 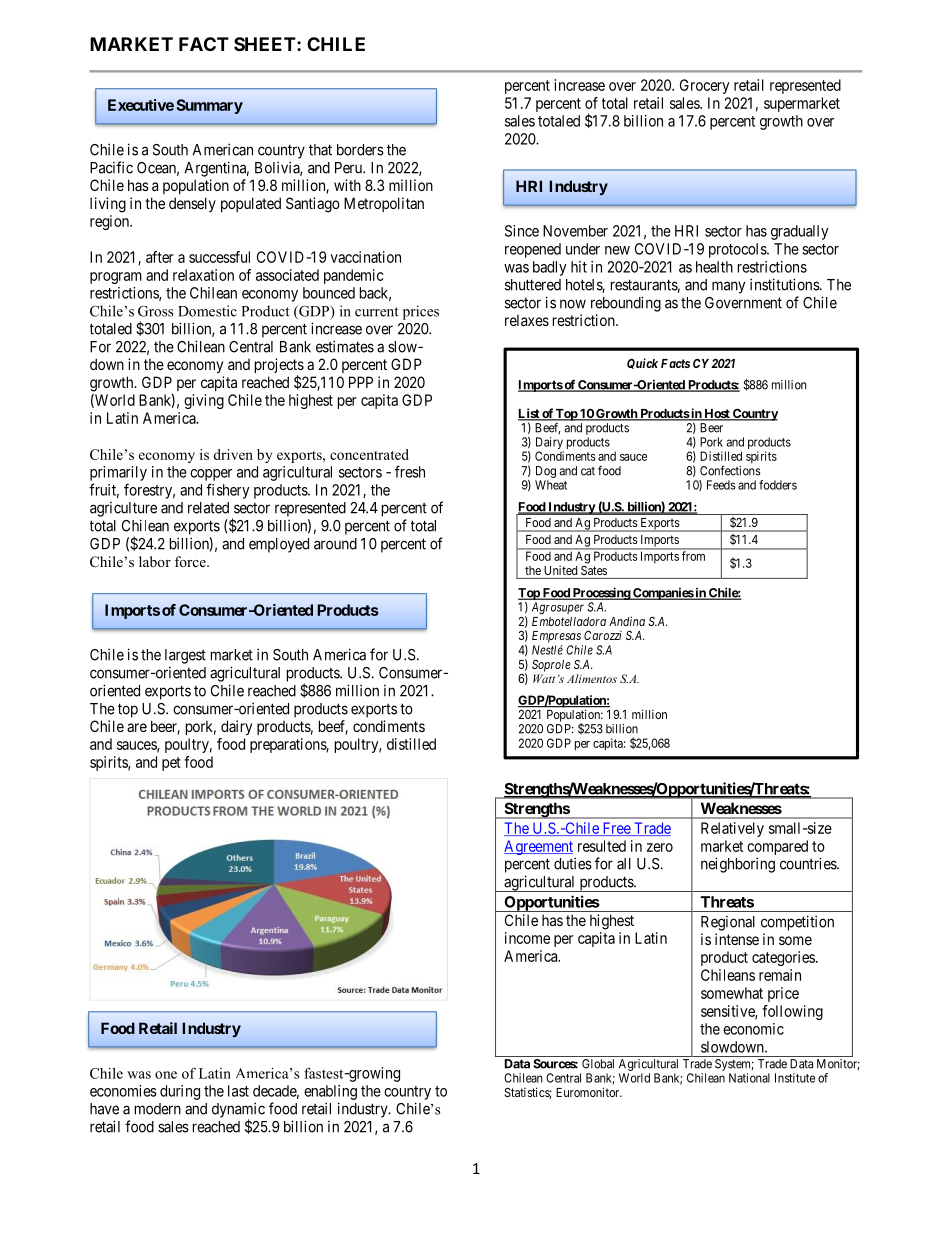 I want to click on borders, so click(x=360, y=150).
